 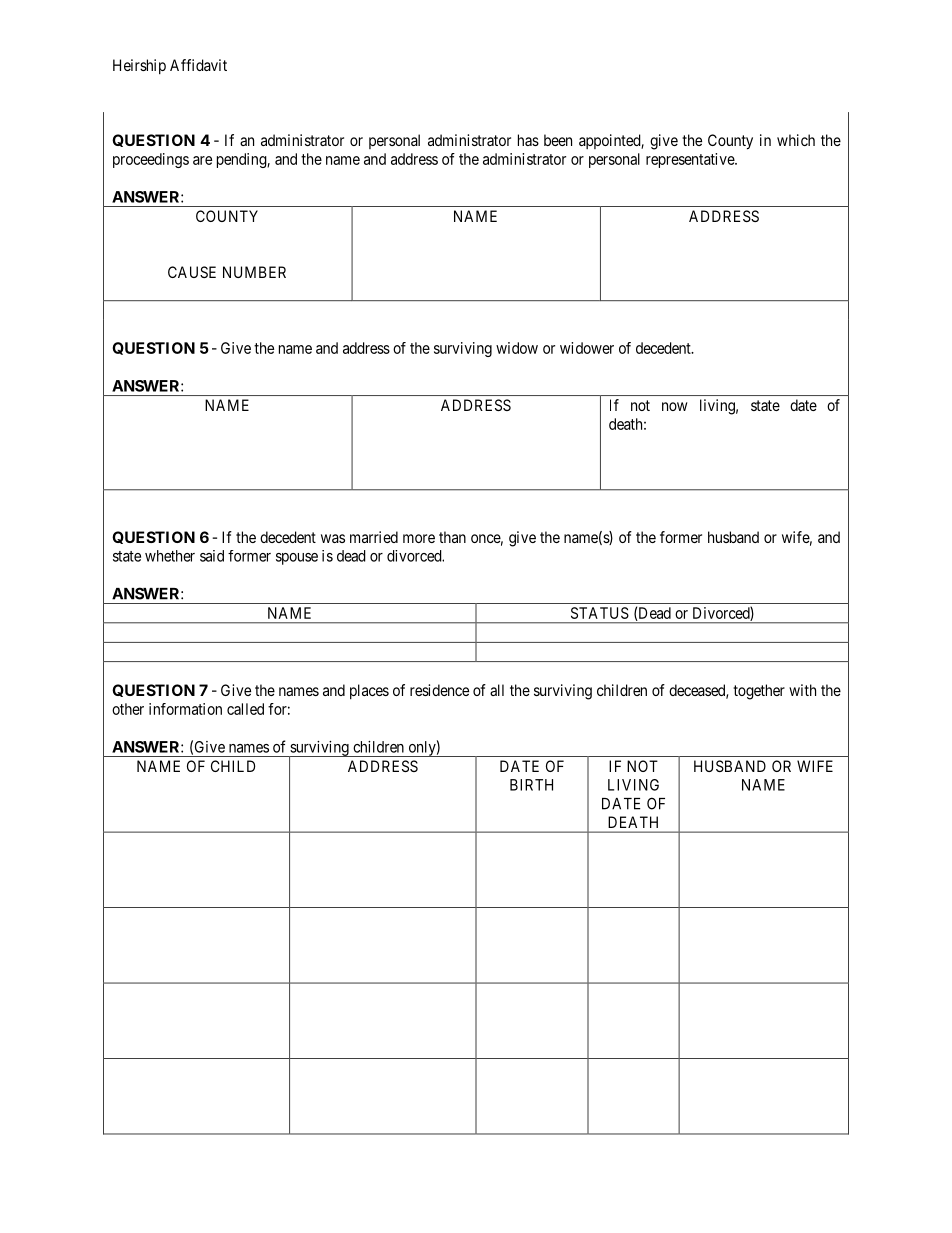 I want to click on said, so click(x=212, y=556).
